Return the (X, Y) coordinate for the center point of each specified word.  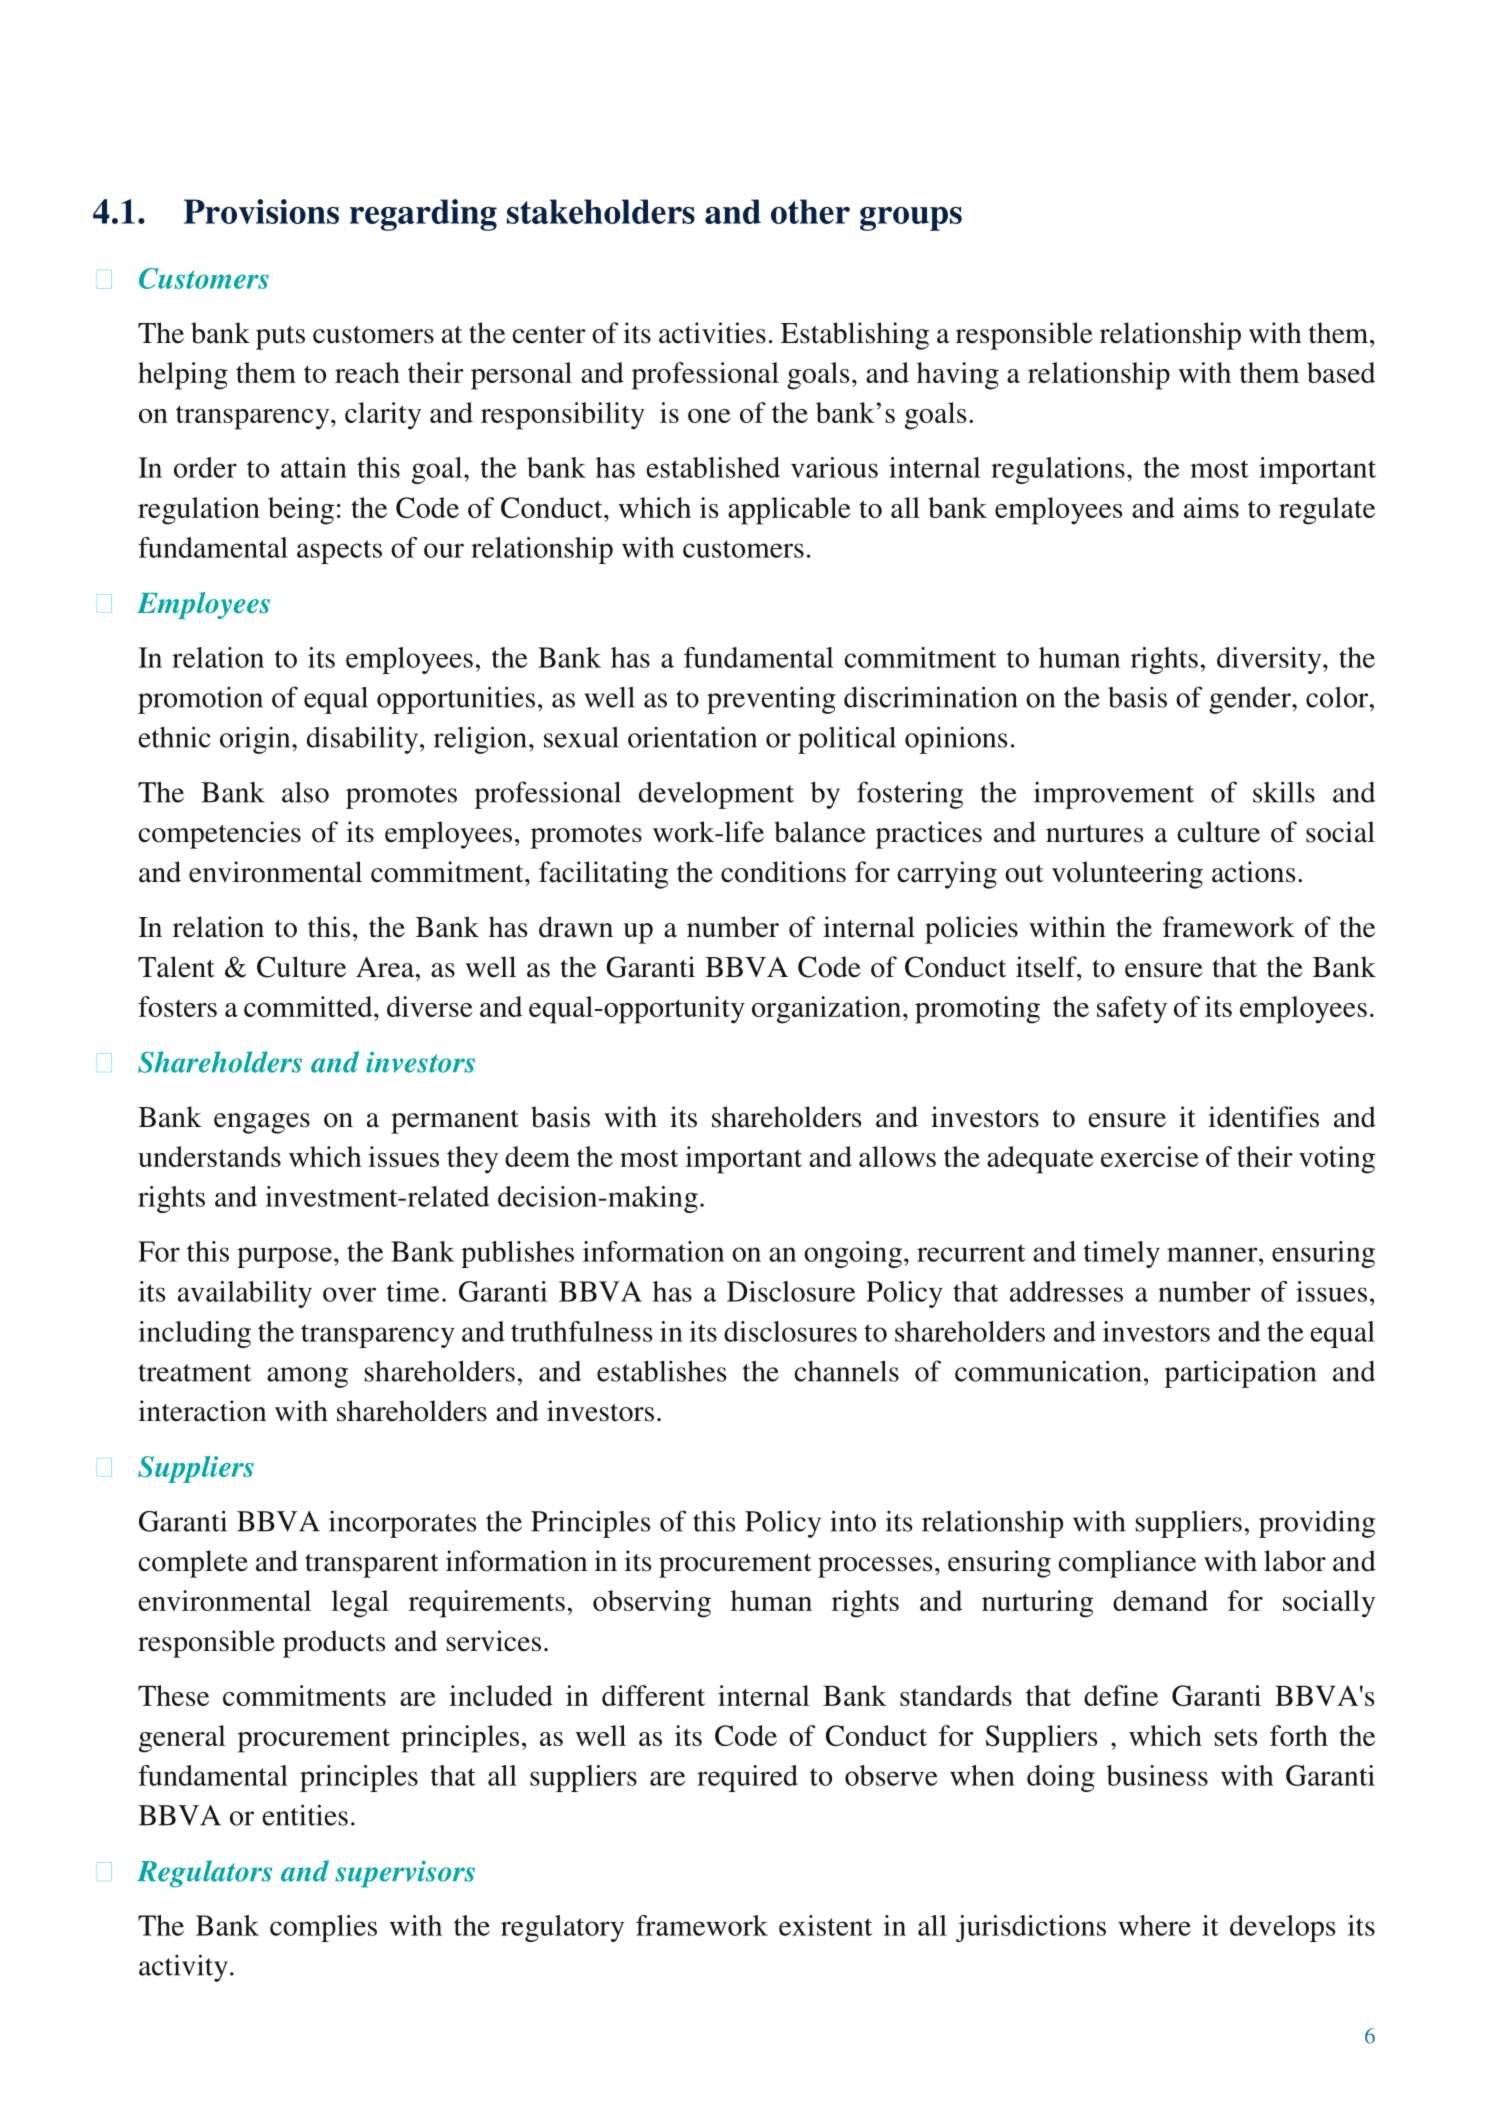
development (716, 795)
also (305, 792)
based (1341, 372)
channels (846, 1371)
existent (825, 1925)
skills (1284, 792)
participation (1240, 1374)
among (307, 1377)
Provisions (261, 211)
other (810, 211)
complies (323, 1928)
